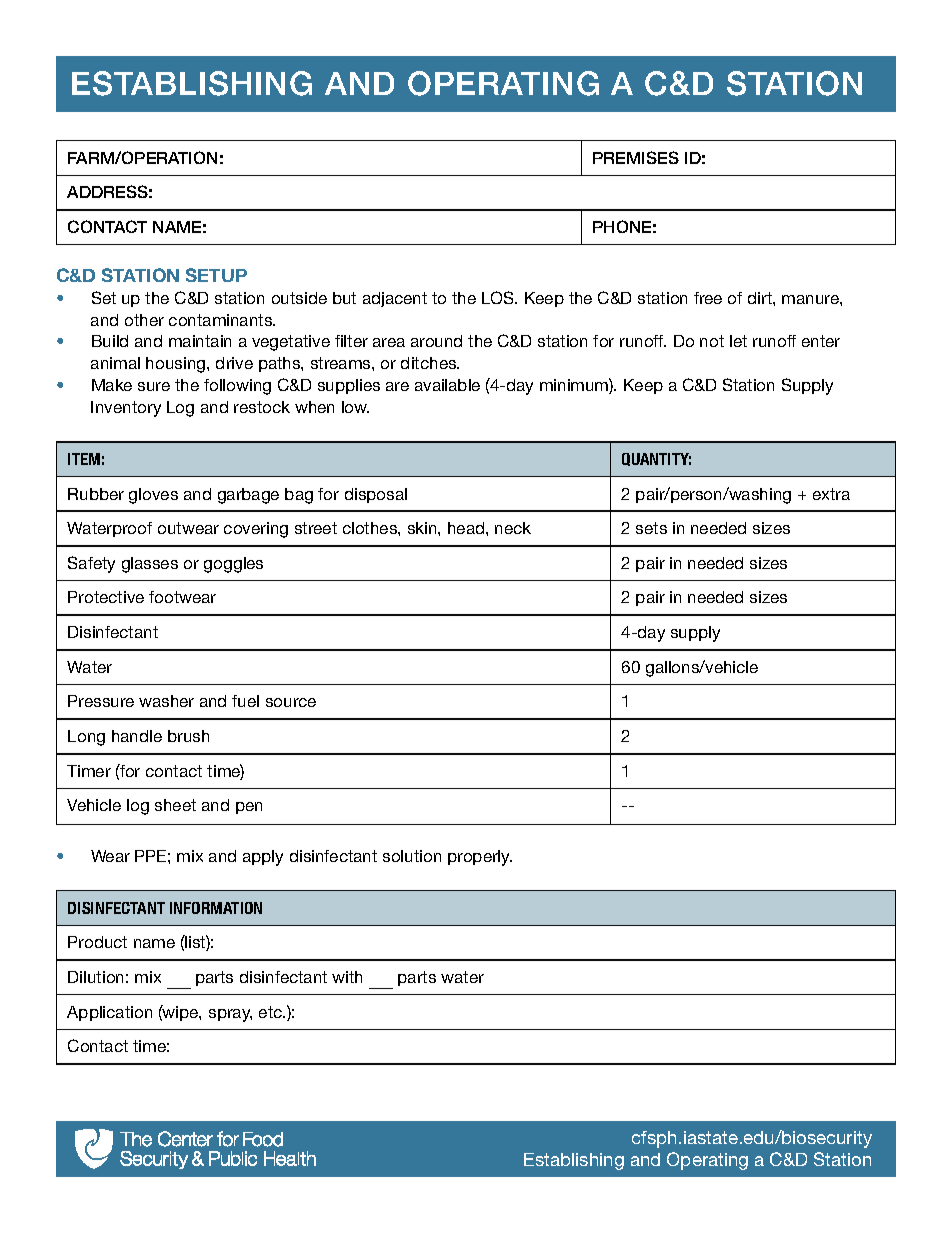 The width and height of the screenshot is (952, 1233). What do you see at coordinates (447, 385) in the screenshot?
I see `available` at bounding box center [447, 385].
